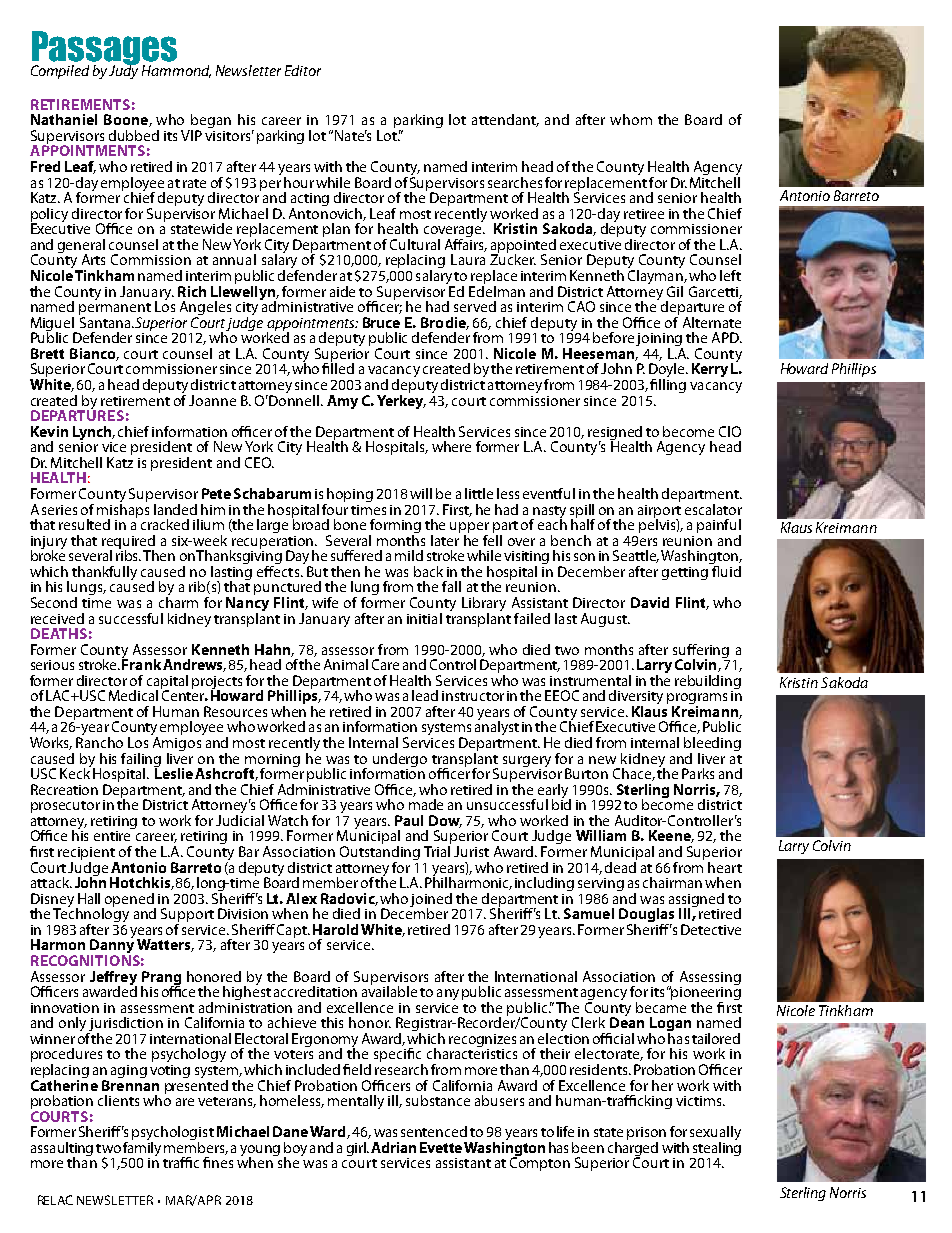 The width and height of the screenshot is (952, 1233). Describe the element at coordinates (303, 70) in the screenshot. I see `Editor` at that location.
